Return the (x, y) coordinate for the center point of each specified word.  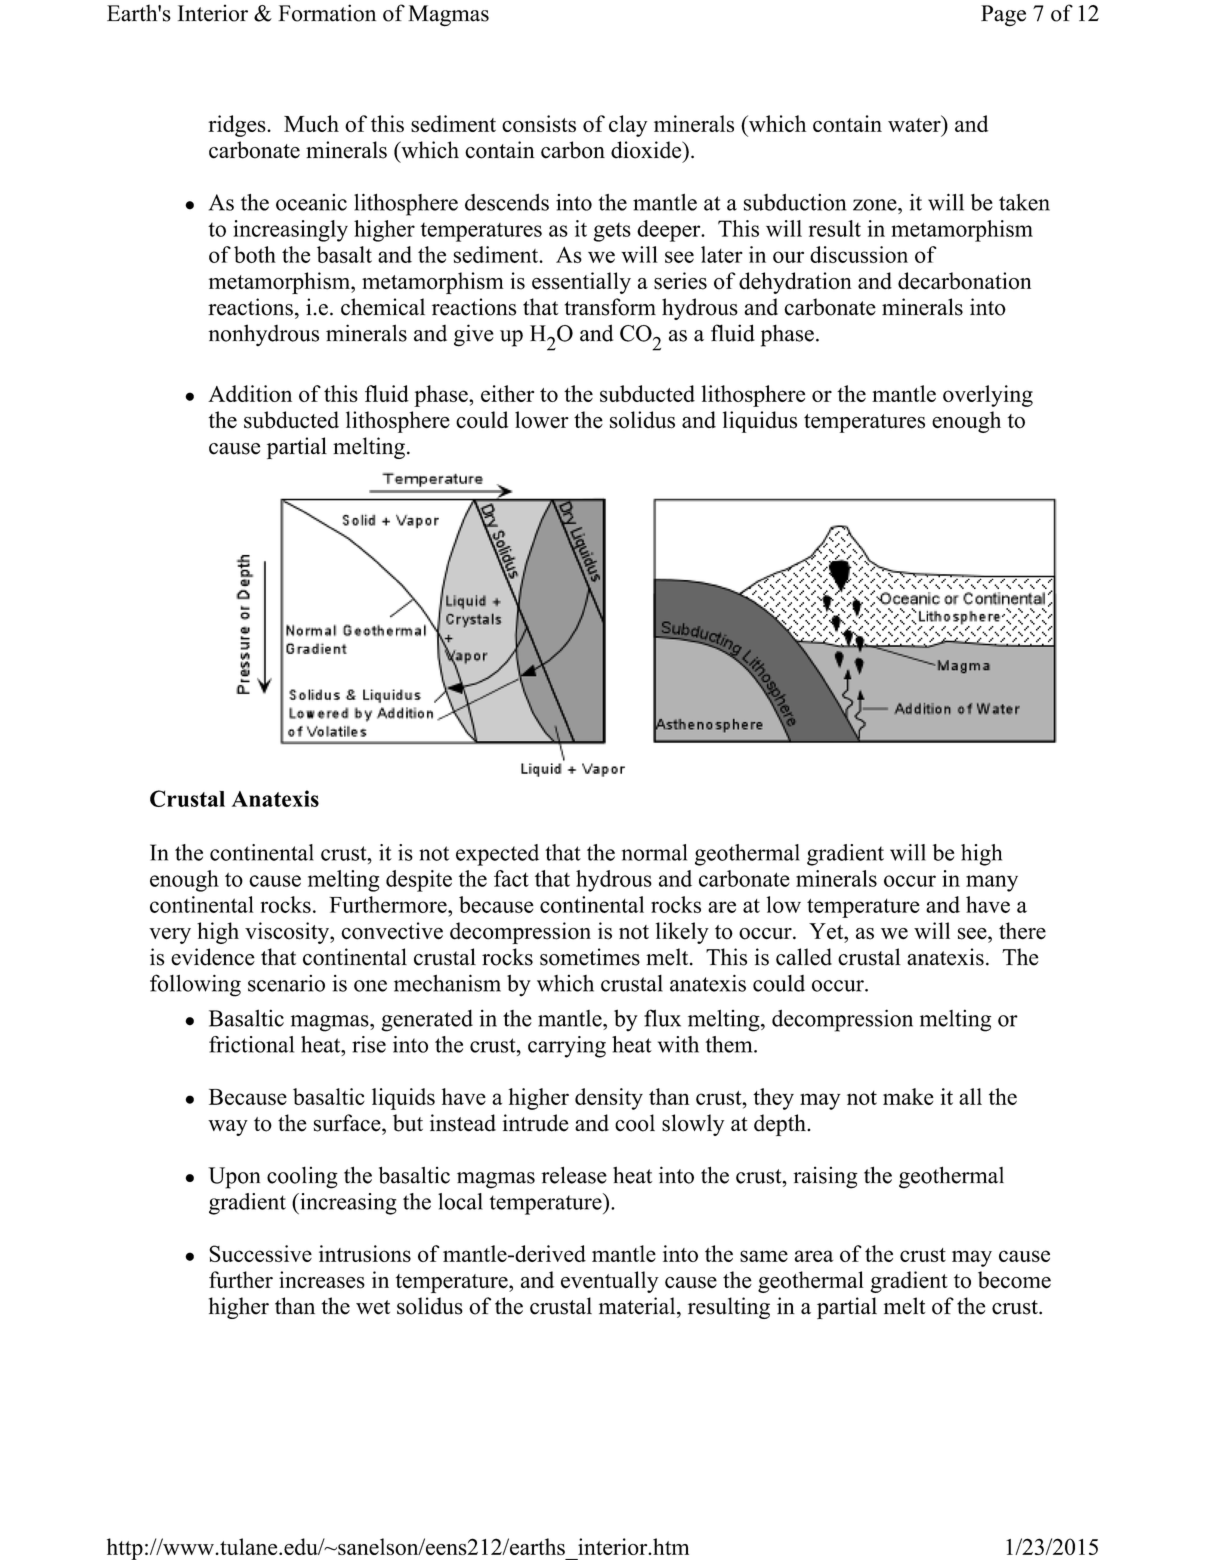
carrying (567, 1047)
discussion (859, 254)
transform (610, 307)
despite (419, 881)
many (992, 883)
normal (654, 852)
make (908, 1096)
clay (628, 126)
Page (1003, 16)
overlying (988, 396)
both (255, 254)
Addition (250, 393)
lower (542, 420)
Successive (260, 1253)
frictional (251, 1044)
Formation (327, 13)
